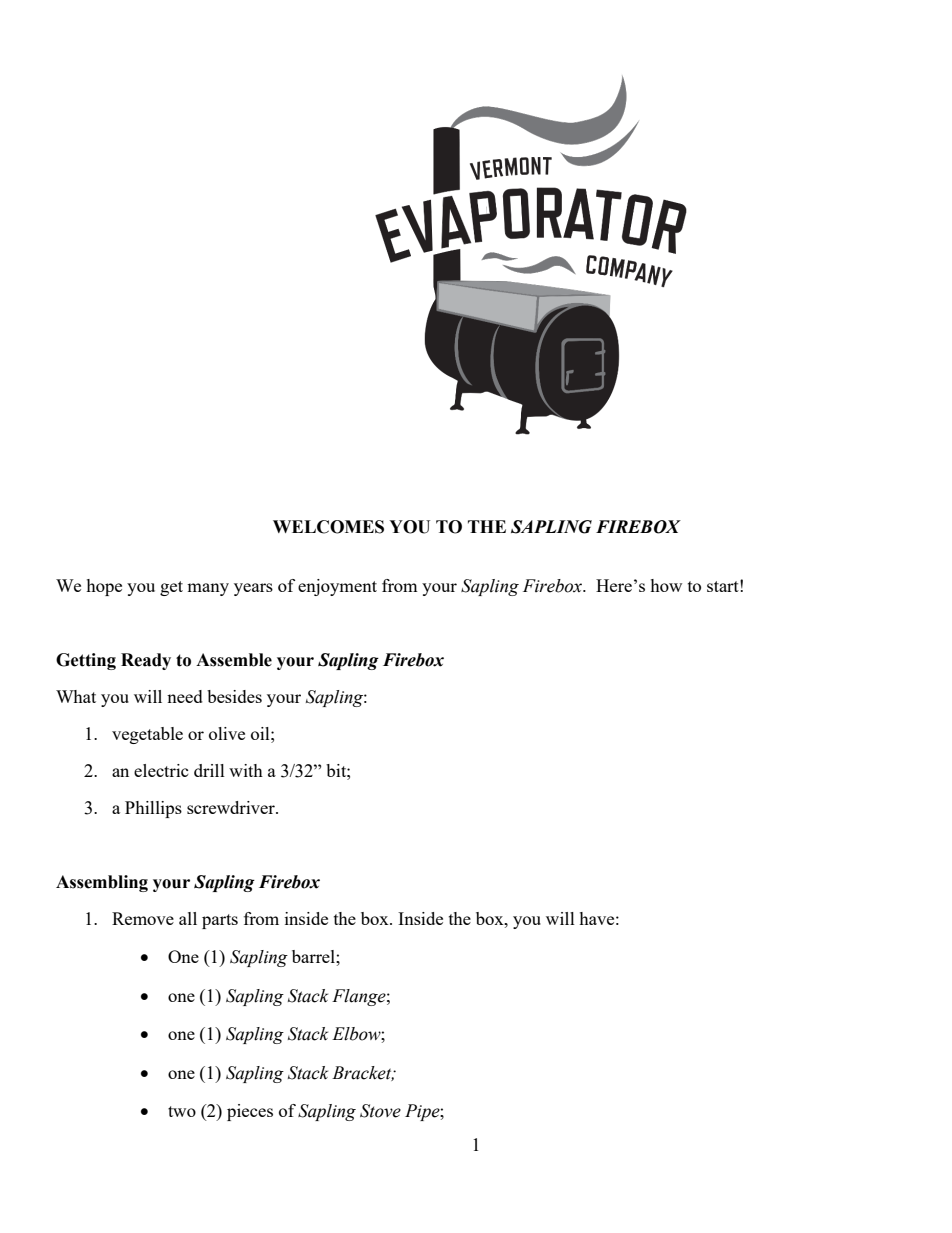  What do you see at coordinates (328, 527) in the screenshot?
I see `WELCOMES` at bounding box center [328, 527].
